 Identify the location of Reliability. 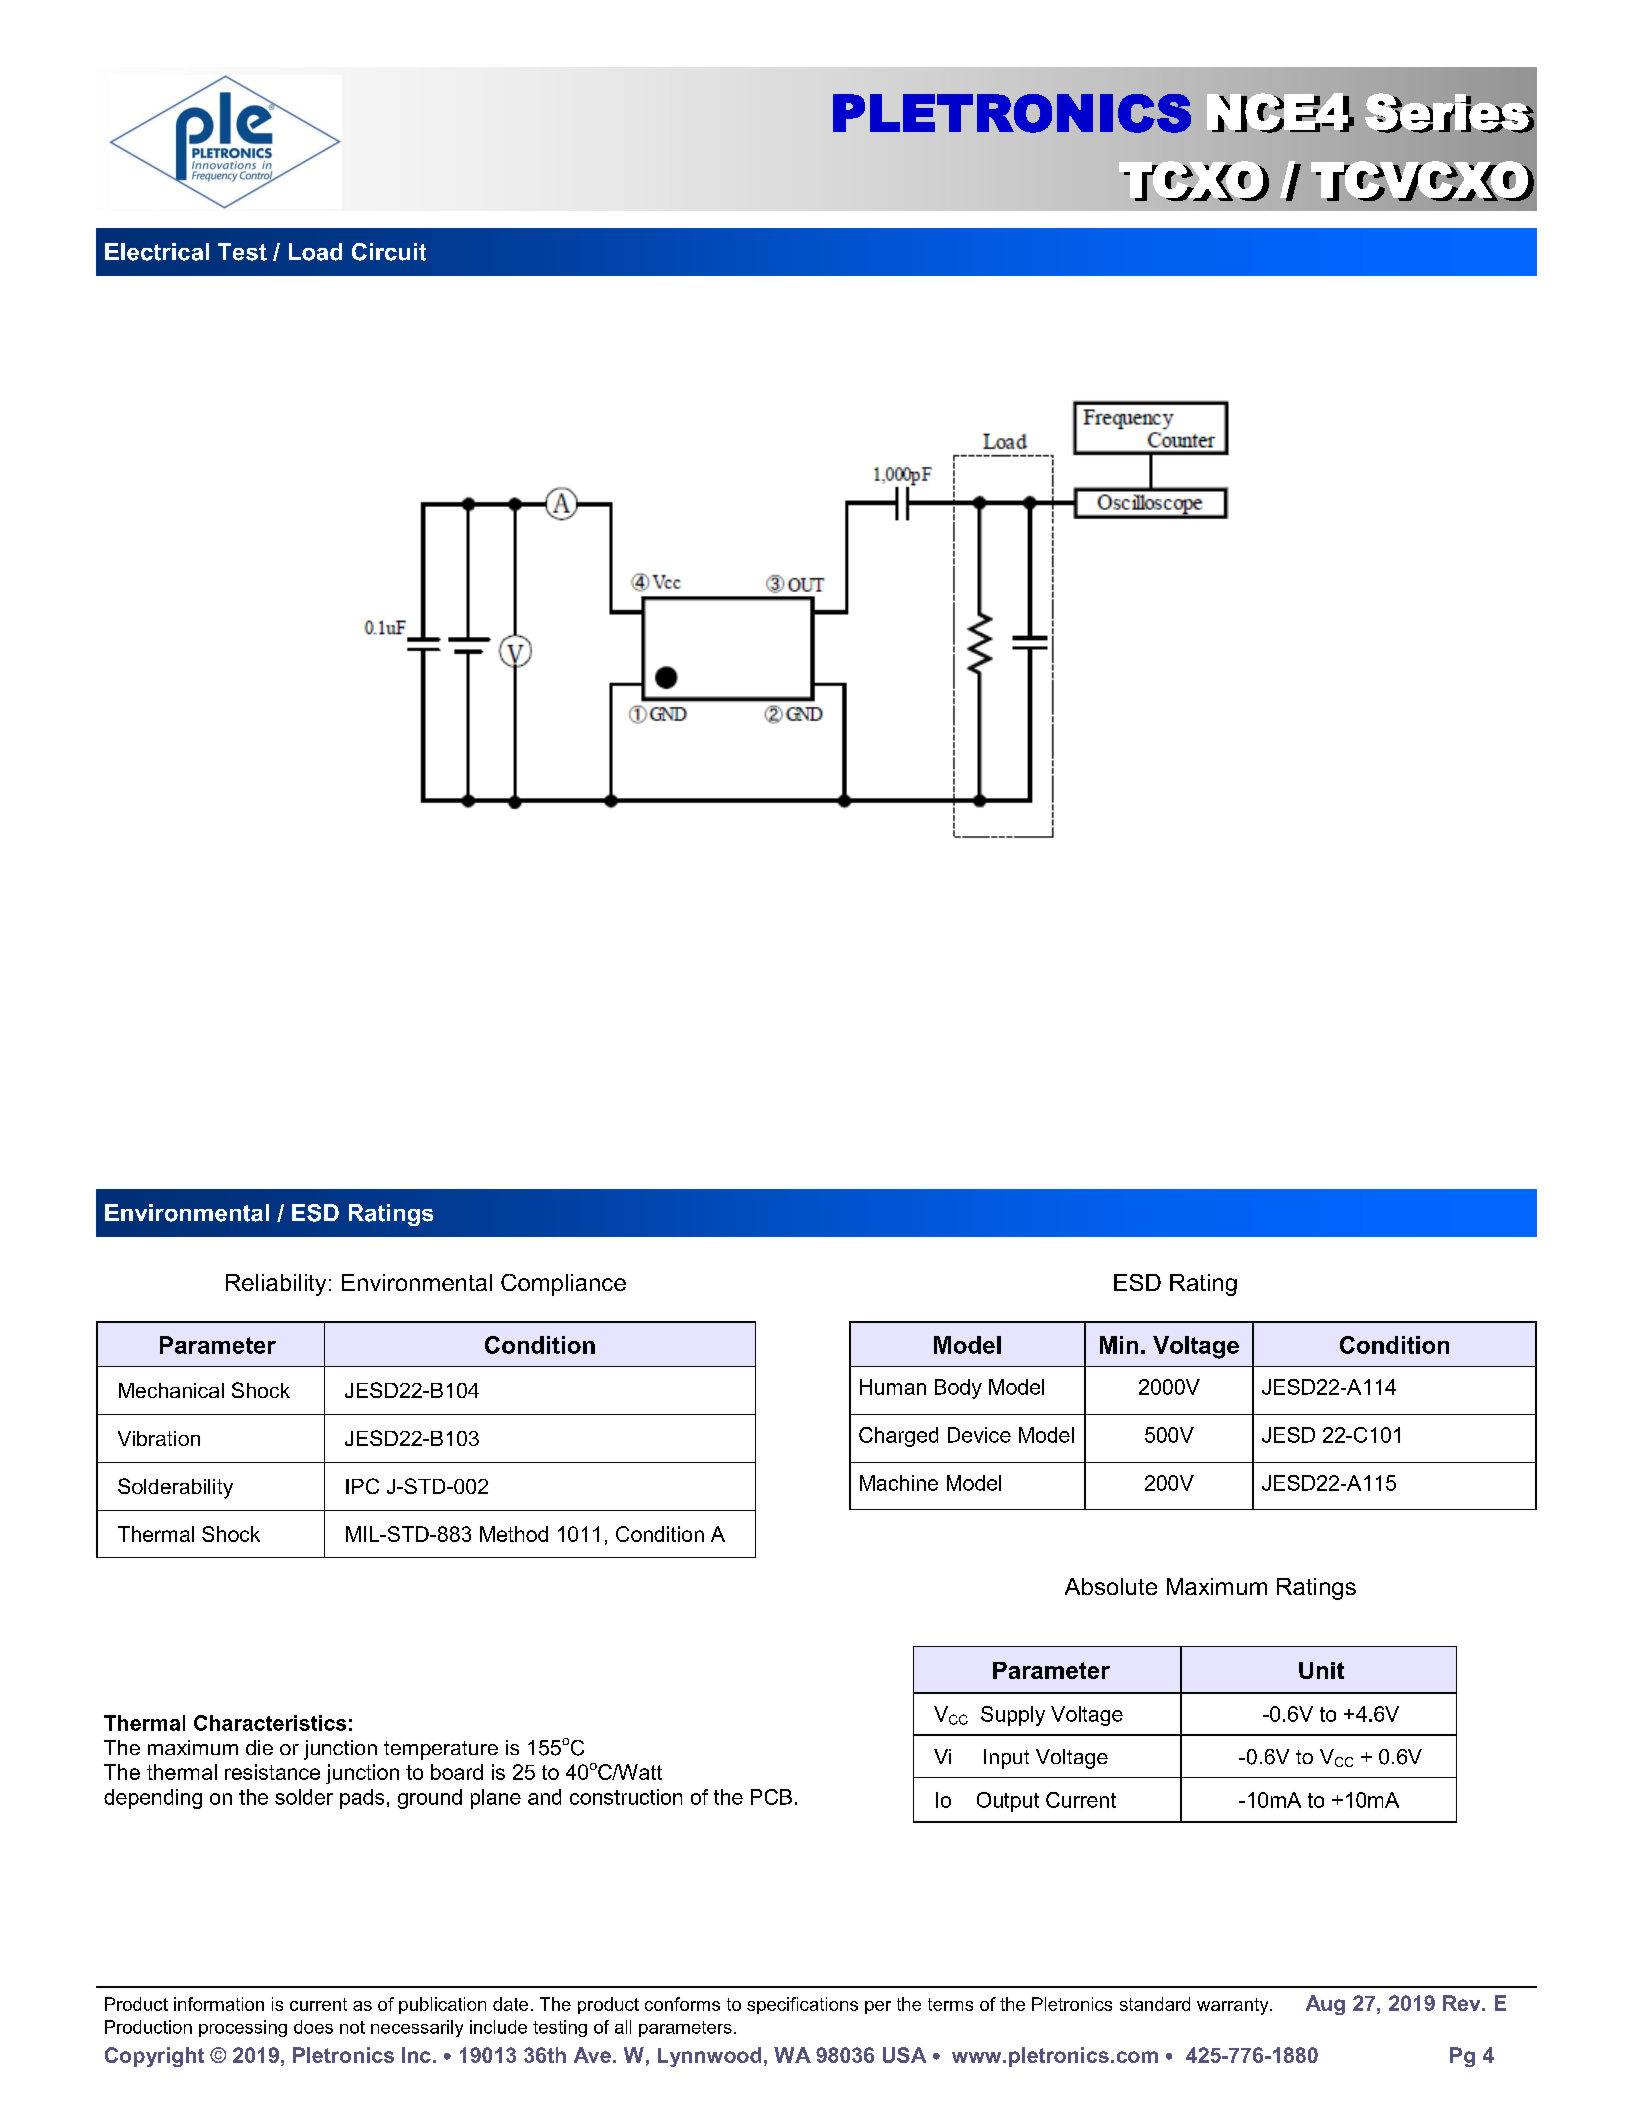
(276, 1285).
